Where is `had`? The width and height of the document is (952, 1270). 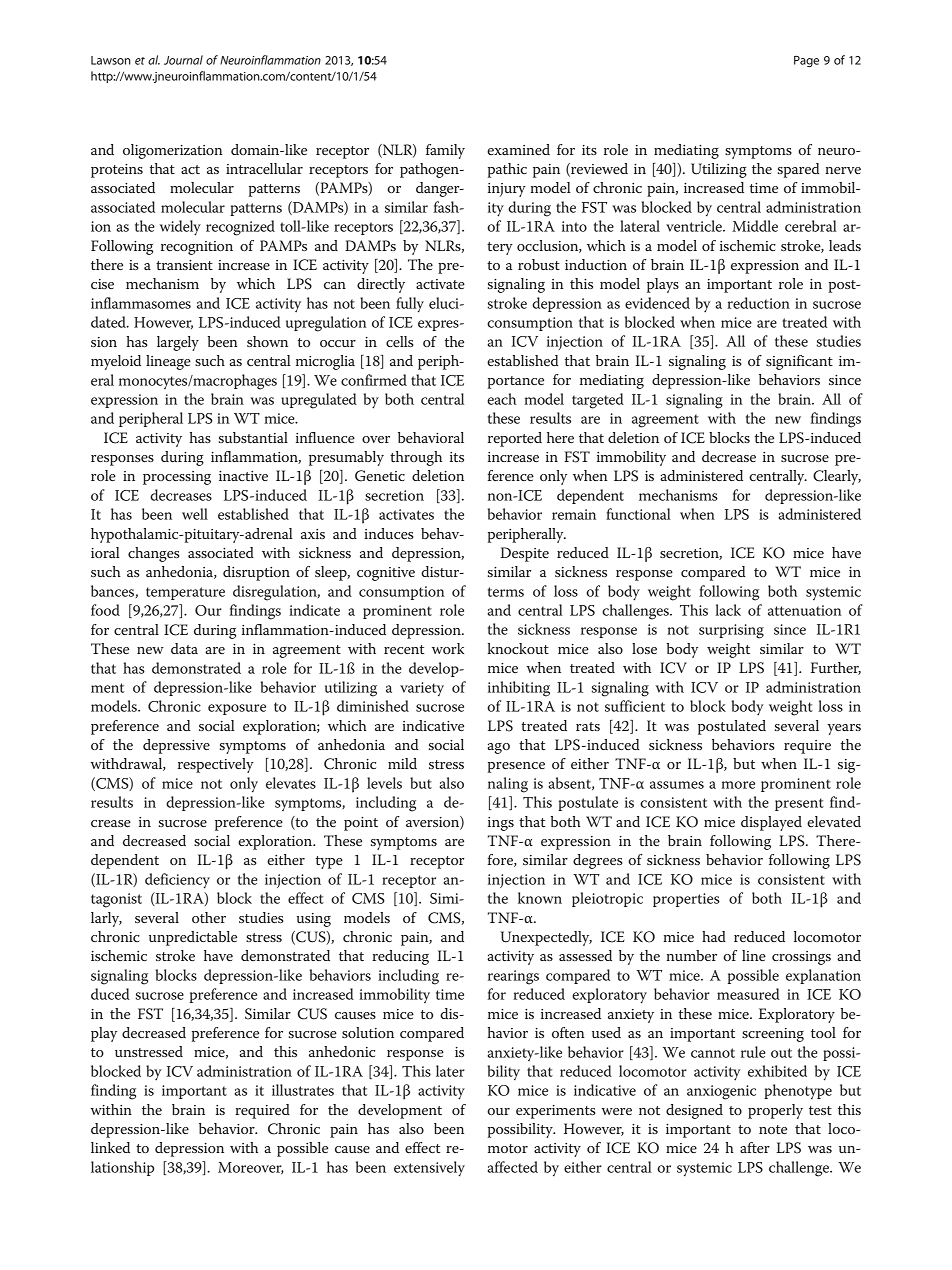 had is located at coordinates (714, 936).
